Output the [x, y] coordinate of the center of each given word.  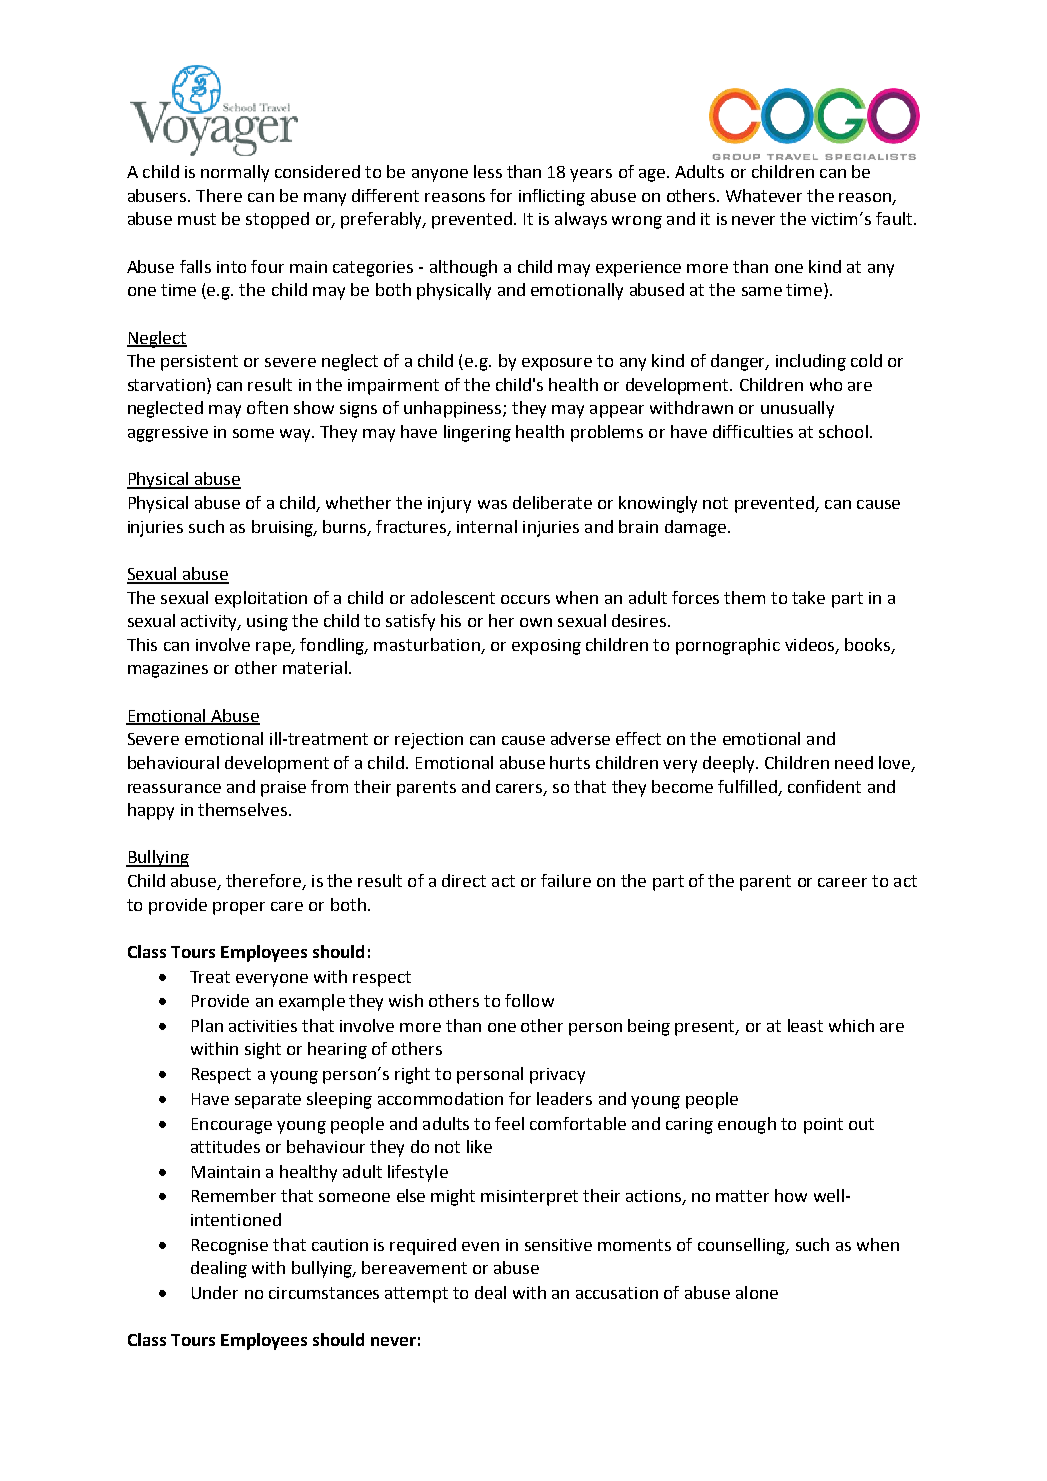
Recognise [230, 1247]
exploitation [261, 599]
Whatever [764, 195]
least [805, 1025]
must [197, 219]
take [808, 597]
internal [487, 526]
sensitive [558, 1245]
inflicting [552, 197]
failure [566, 880]
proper [239, 908]
